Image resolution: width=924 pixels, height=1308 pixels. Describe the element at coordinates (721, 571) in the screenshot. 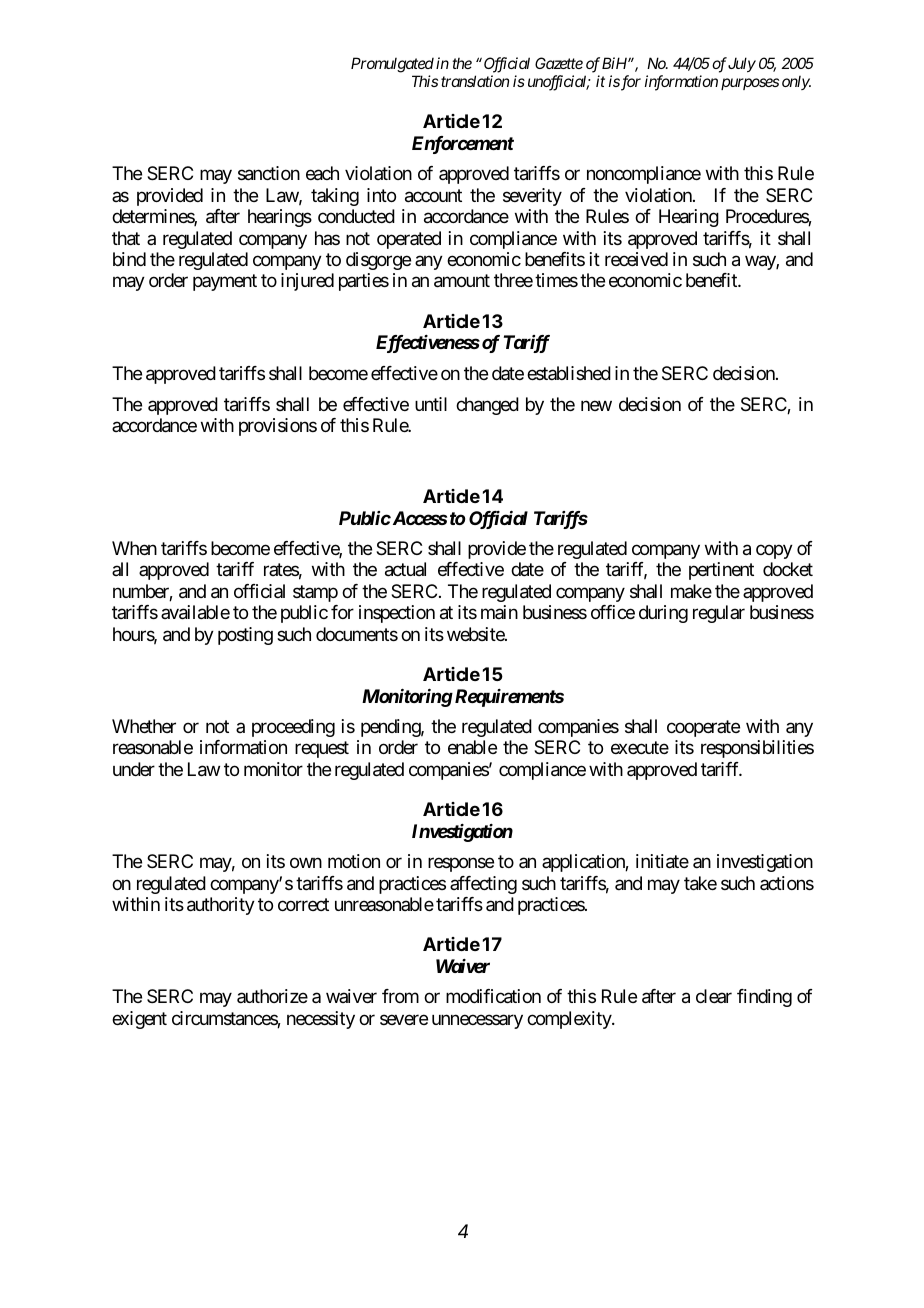

I see `pertinent` at that location.
